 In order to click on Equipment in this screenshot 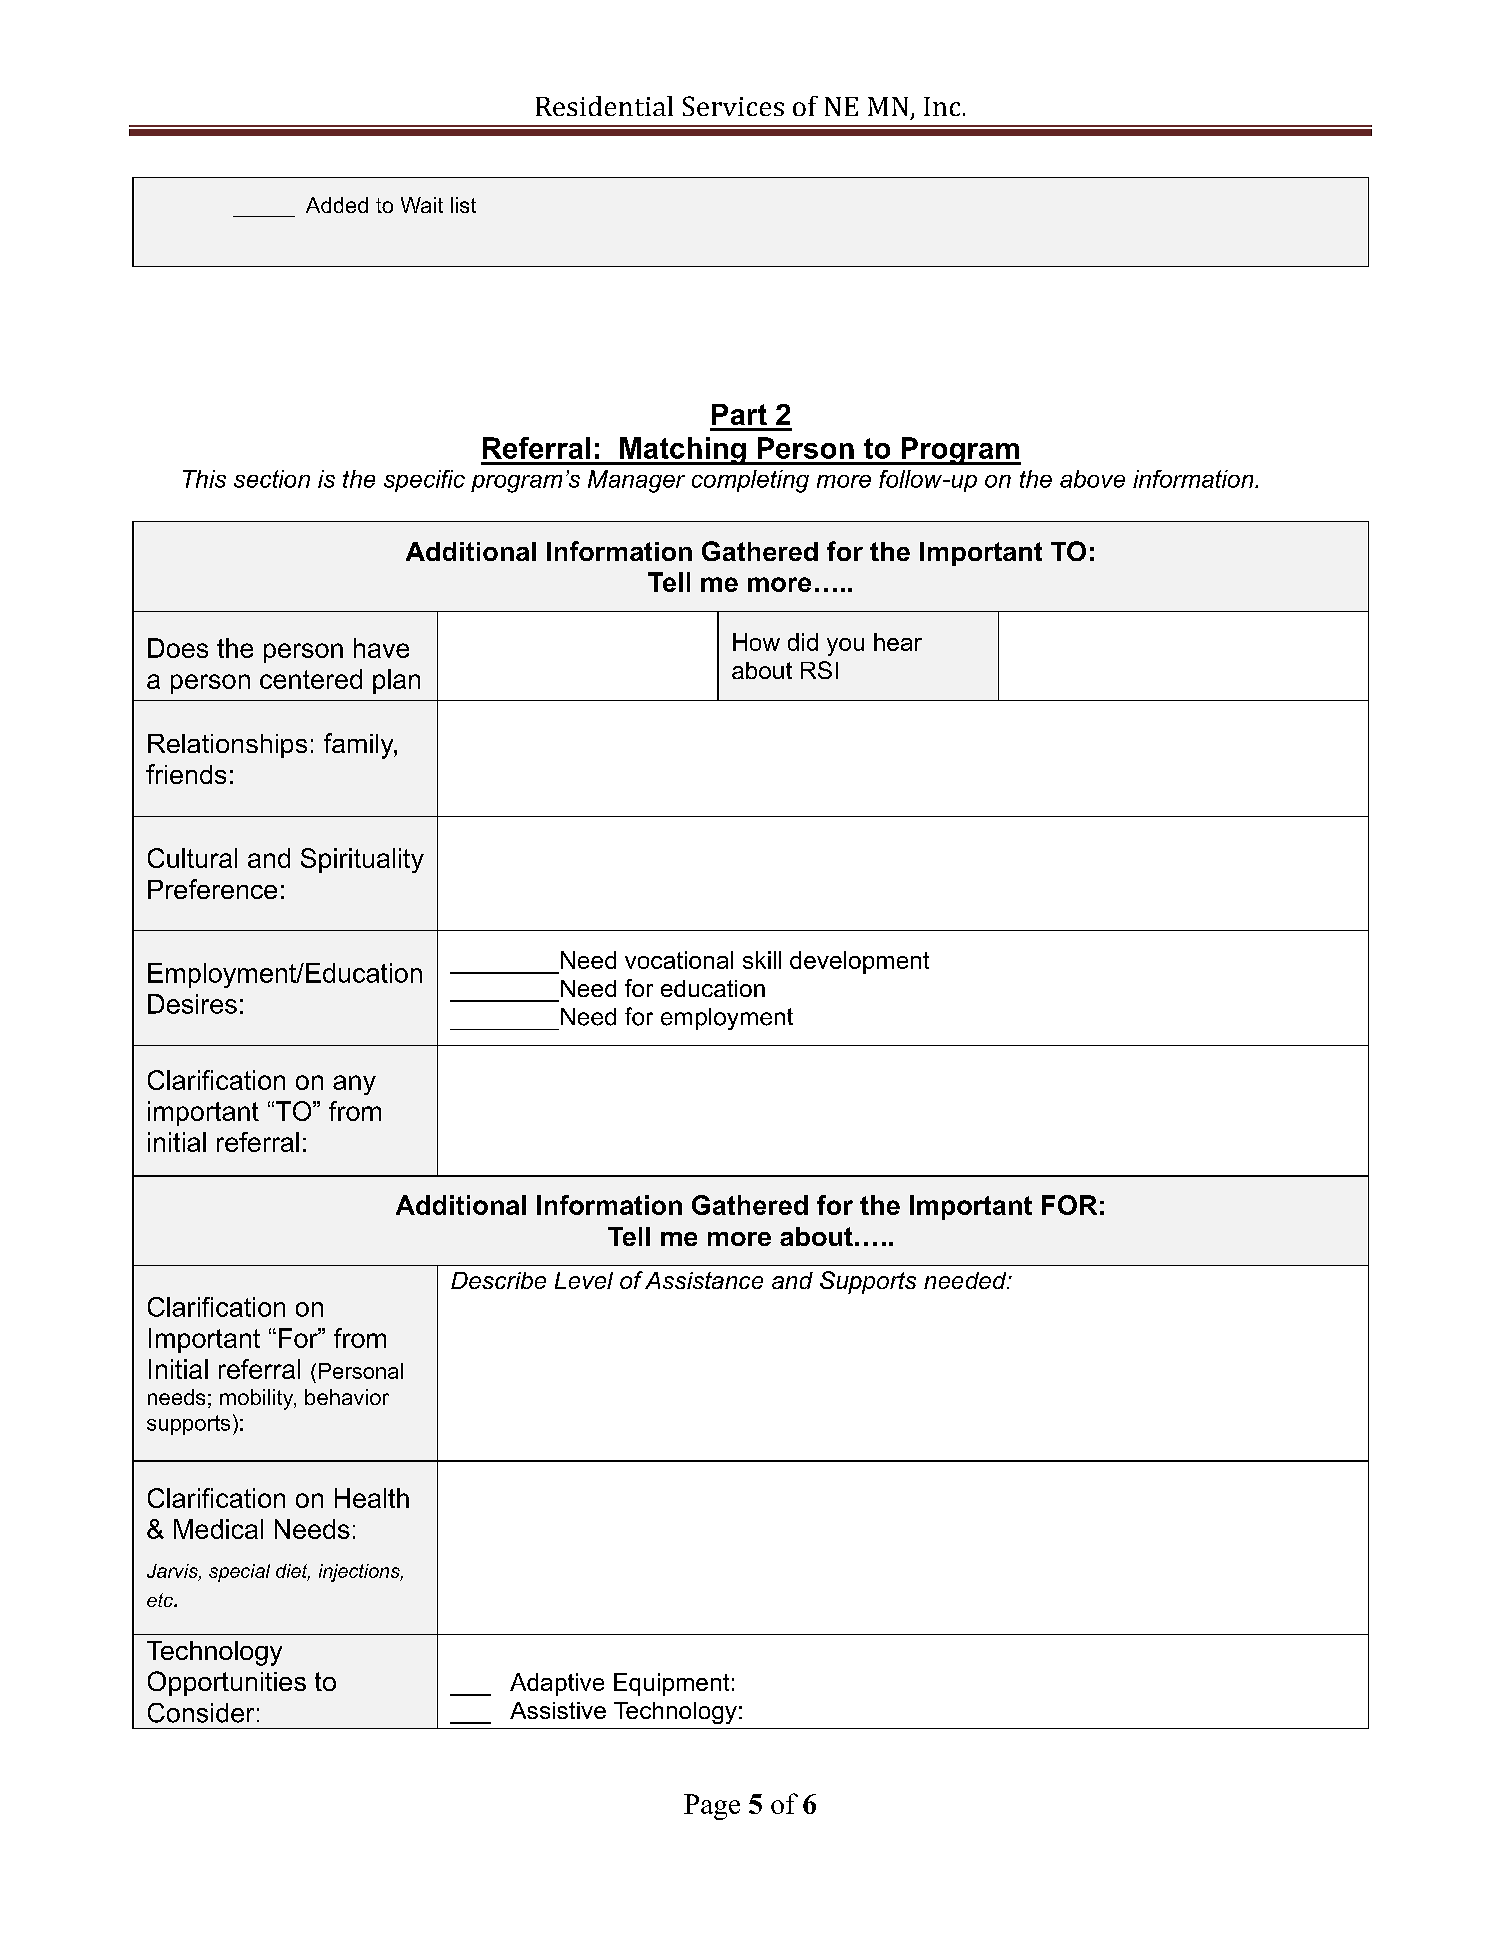, I will do `click(671, 1684)`.
